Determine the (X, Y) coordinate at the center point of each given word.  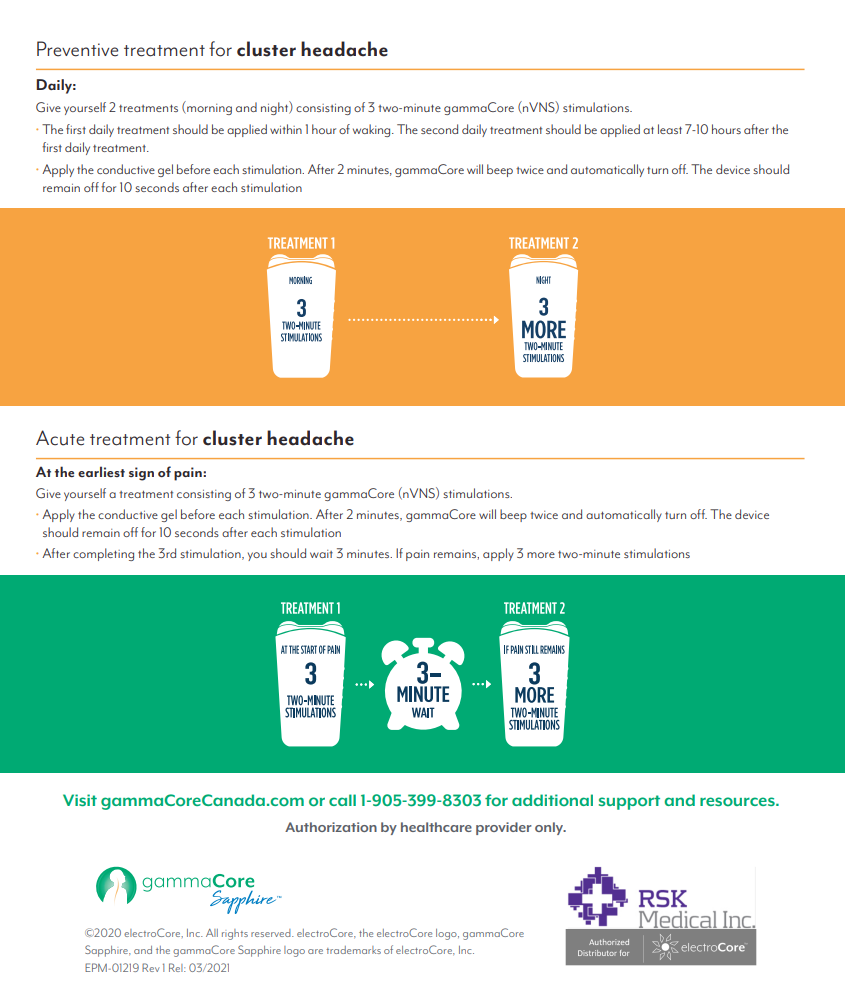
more (541, 555)
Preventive (77, 49)
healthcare (436, 827)
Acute (60, 438)
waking (373, 130)
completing (103, 554)
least (670, 129)
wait (321, 554)
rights (235, 934)
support (629, 802)
